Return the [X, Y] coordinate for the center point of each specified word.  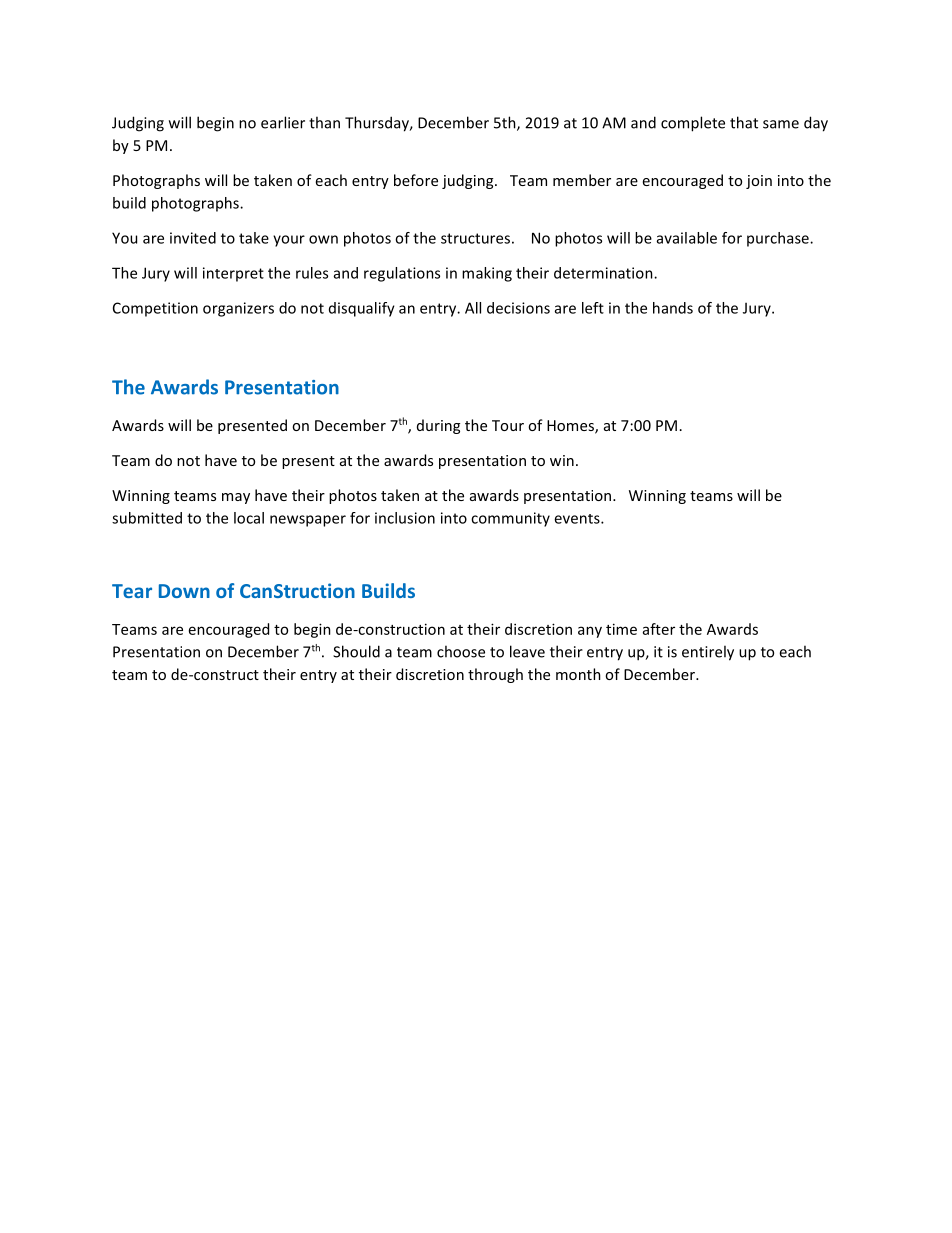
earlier [283, 122]
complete [693, 124]
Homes [571, 426]
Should [356, 651]
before [416, 180]
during [438, 426]
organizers [238, 309]
